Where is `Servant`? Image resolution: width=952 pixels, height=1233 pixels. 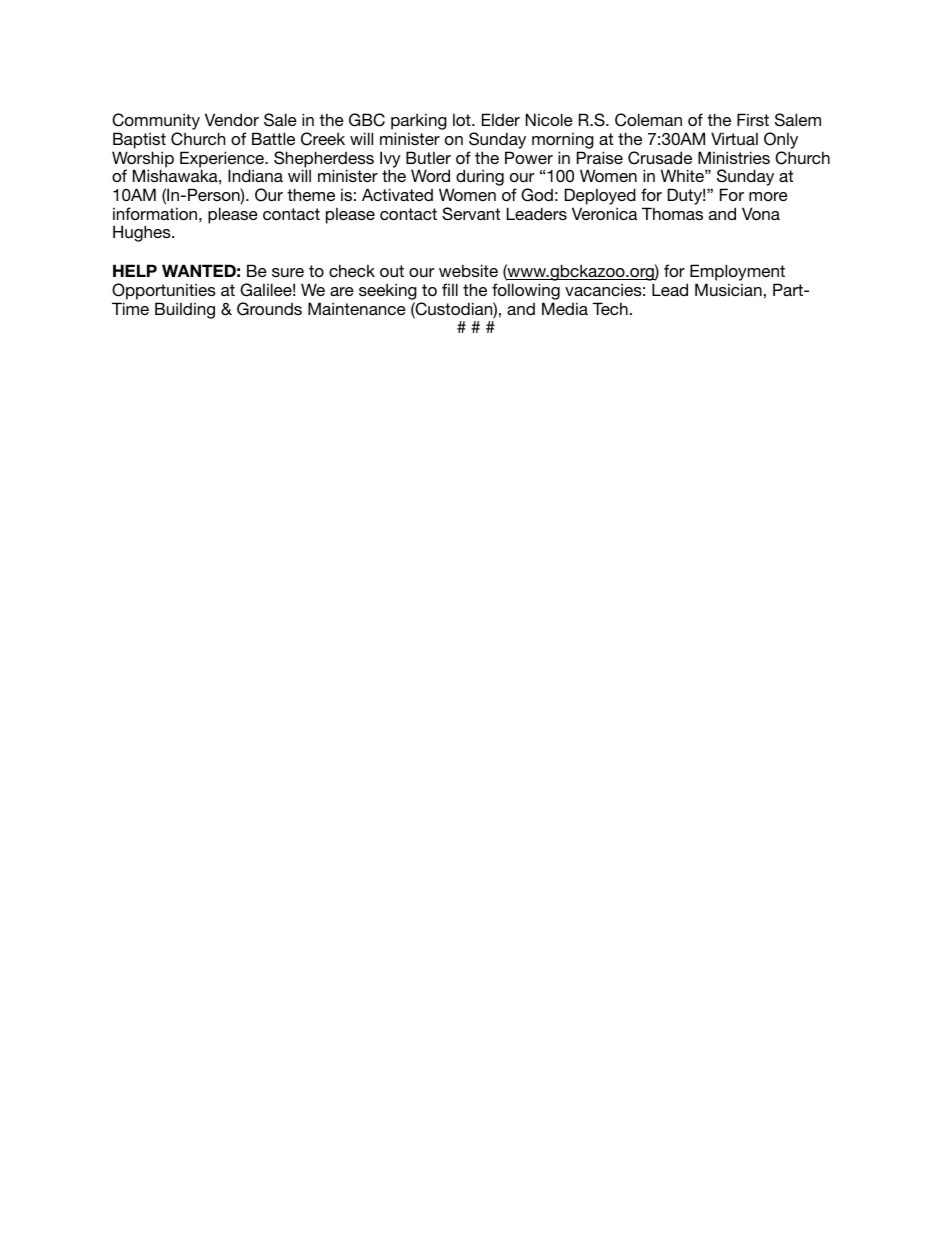
Servant is located at coordinates (471, 214).
